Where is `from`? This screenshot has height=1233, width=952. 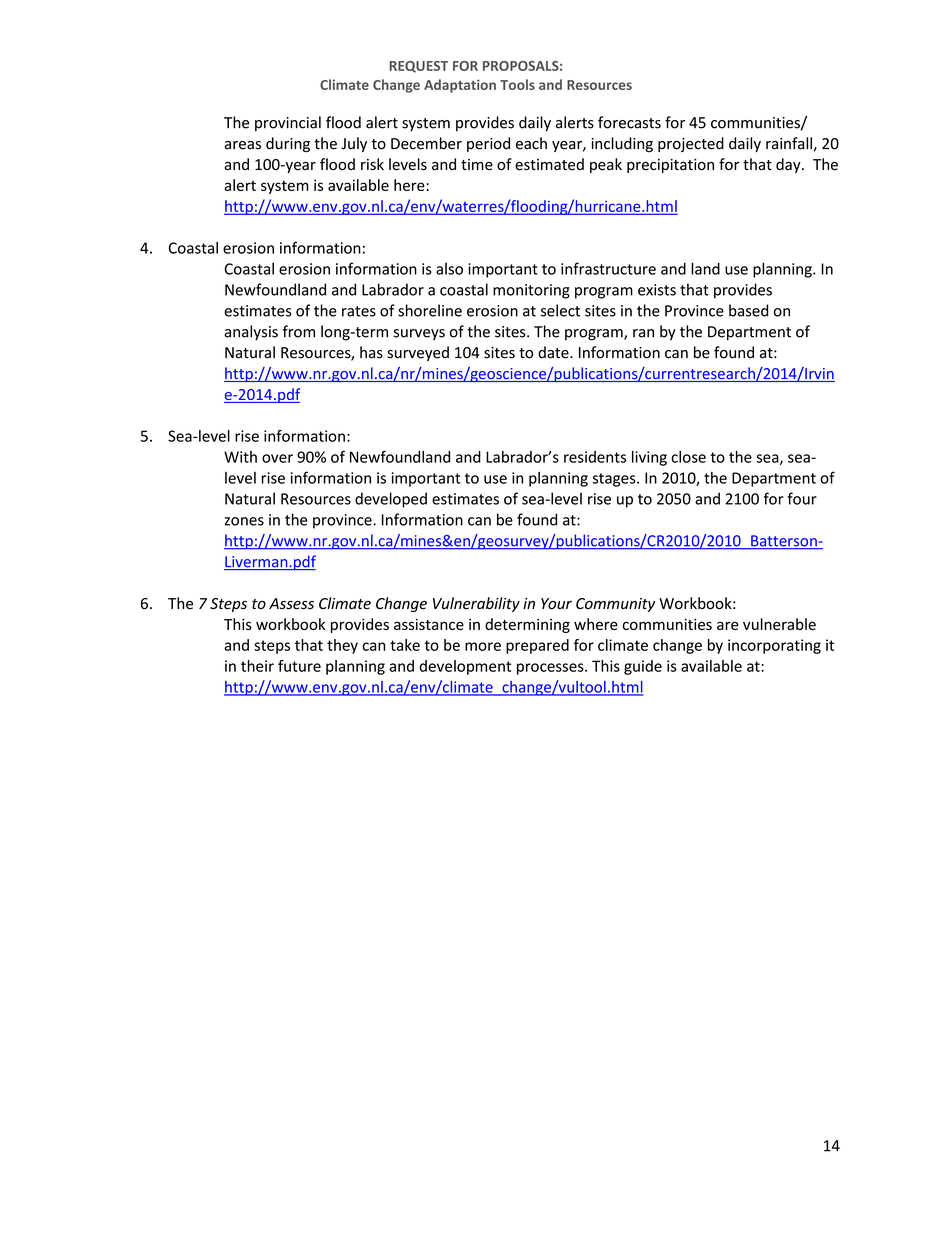 from is located at coordinates (298, 331).
